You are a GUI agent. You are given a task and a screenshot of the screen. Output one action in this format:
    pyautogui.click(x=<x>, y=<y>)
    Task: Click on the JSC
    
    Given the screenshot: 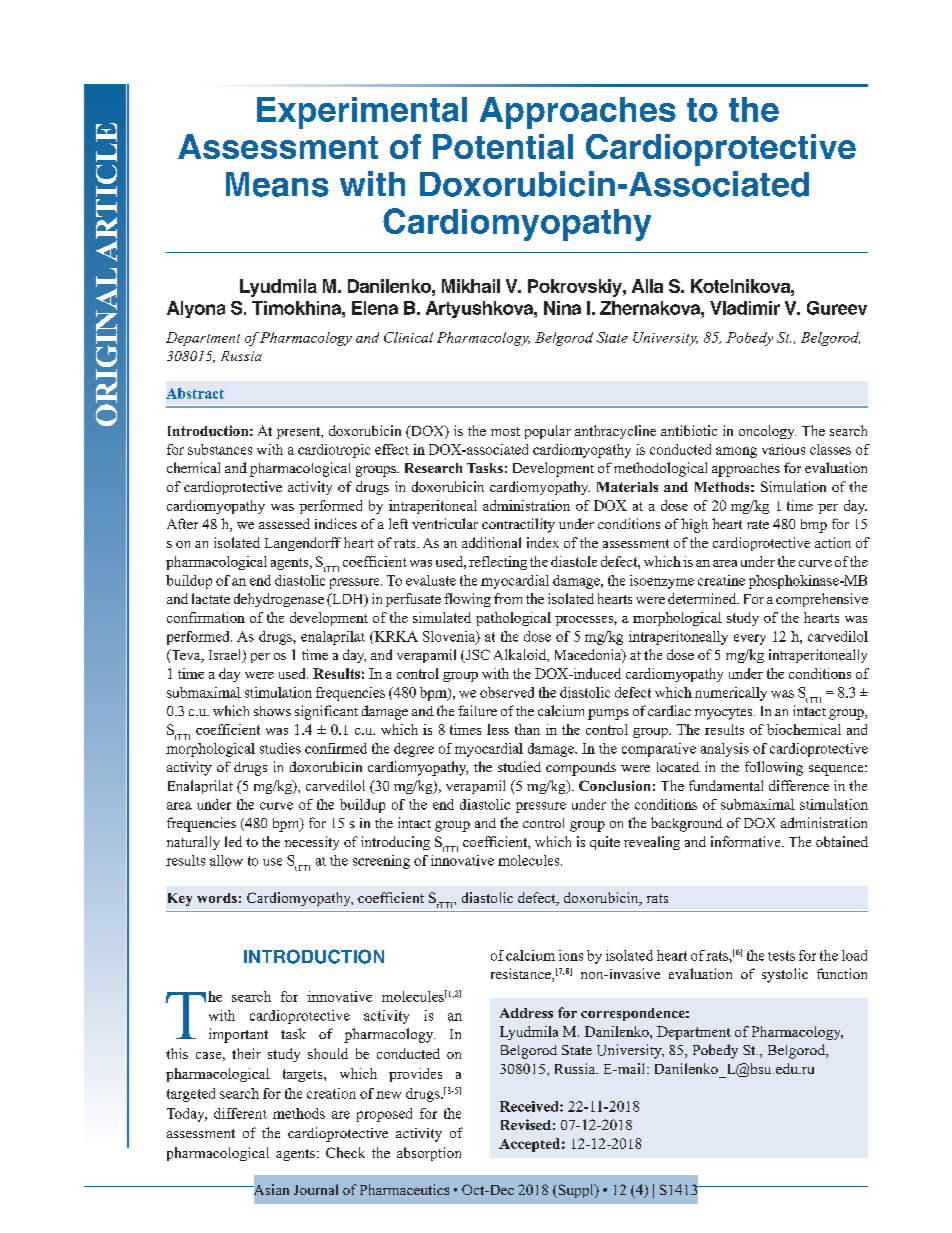 What is the action you would take?
    pyautogui.click(x=476, y=656)
